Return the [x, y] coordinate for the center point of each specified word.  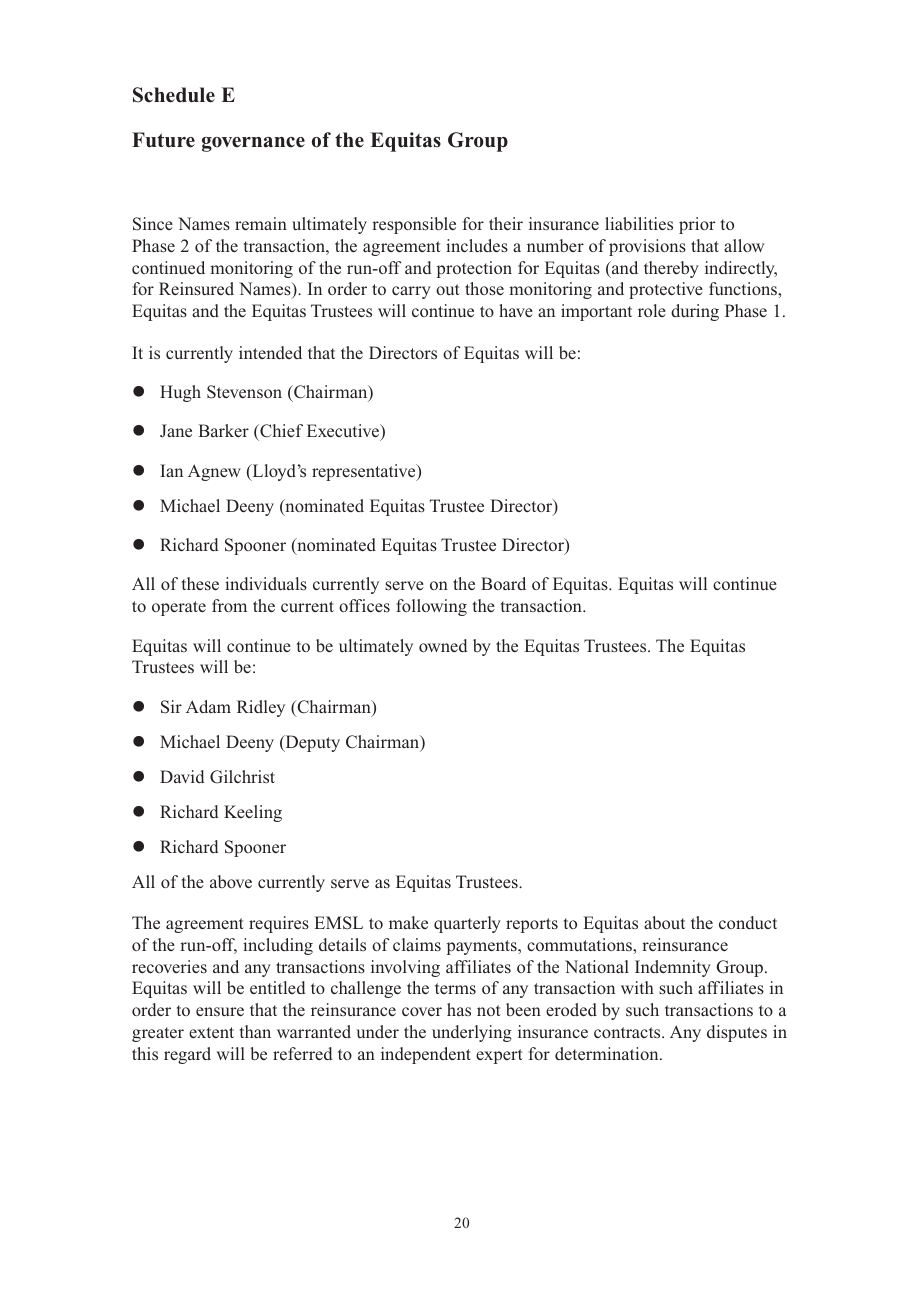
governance [253, 144]
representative [365, 472]
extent [211, 1032]
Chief [280, 432]
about [664, 922]
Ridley [261, 708]
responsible [414, 225]
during [695, 312]
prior [697, 225]
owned [443, 645]
